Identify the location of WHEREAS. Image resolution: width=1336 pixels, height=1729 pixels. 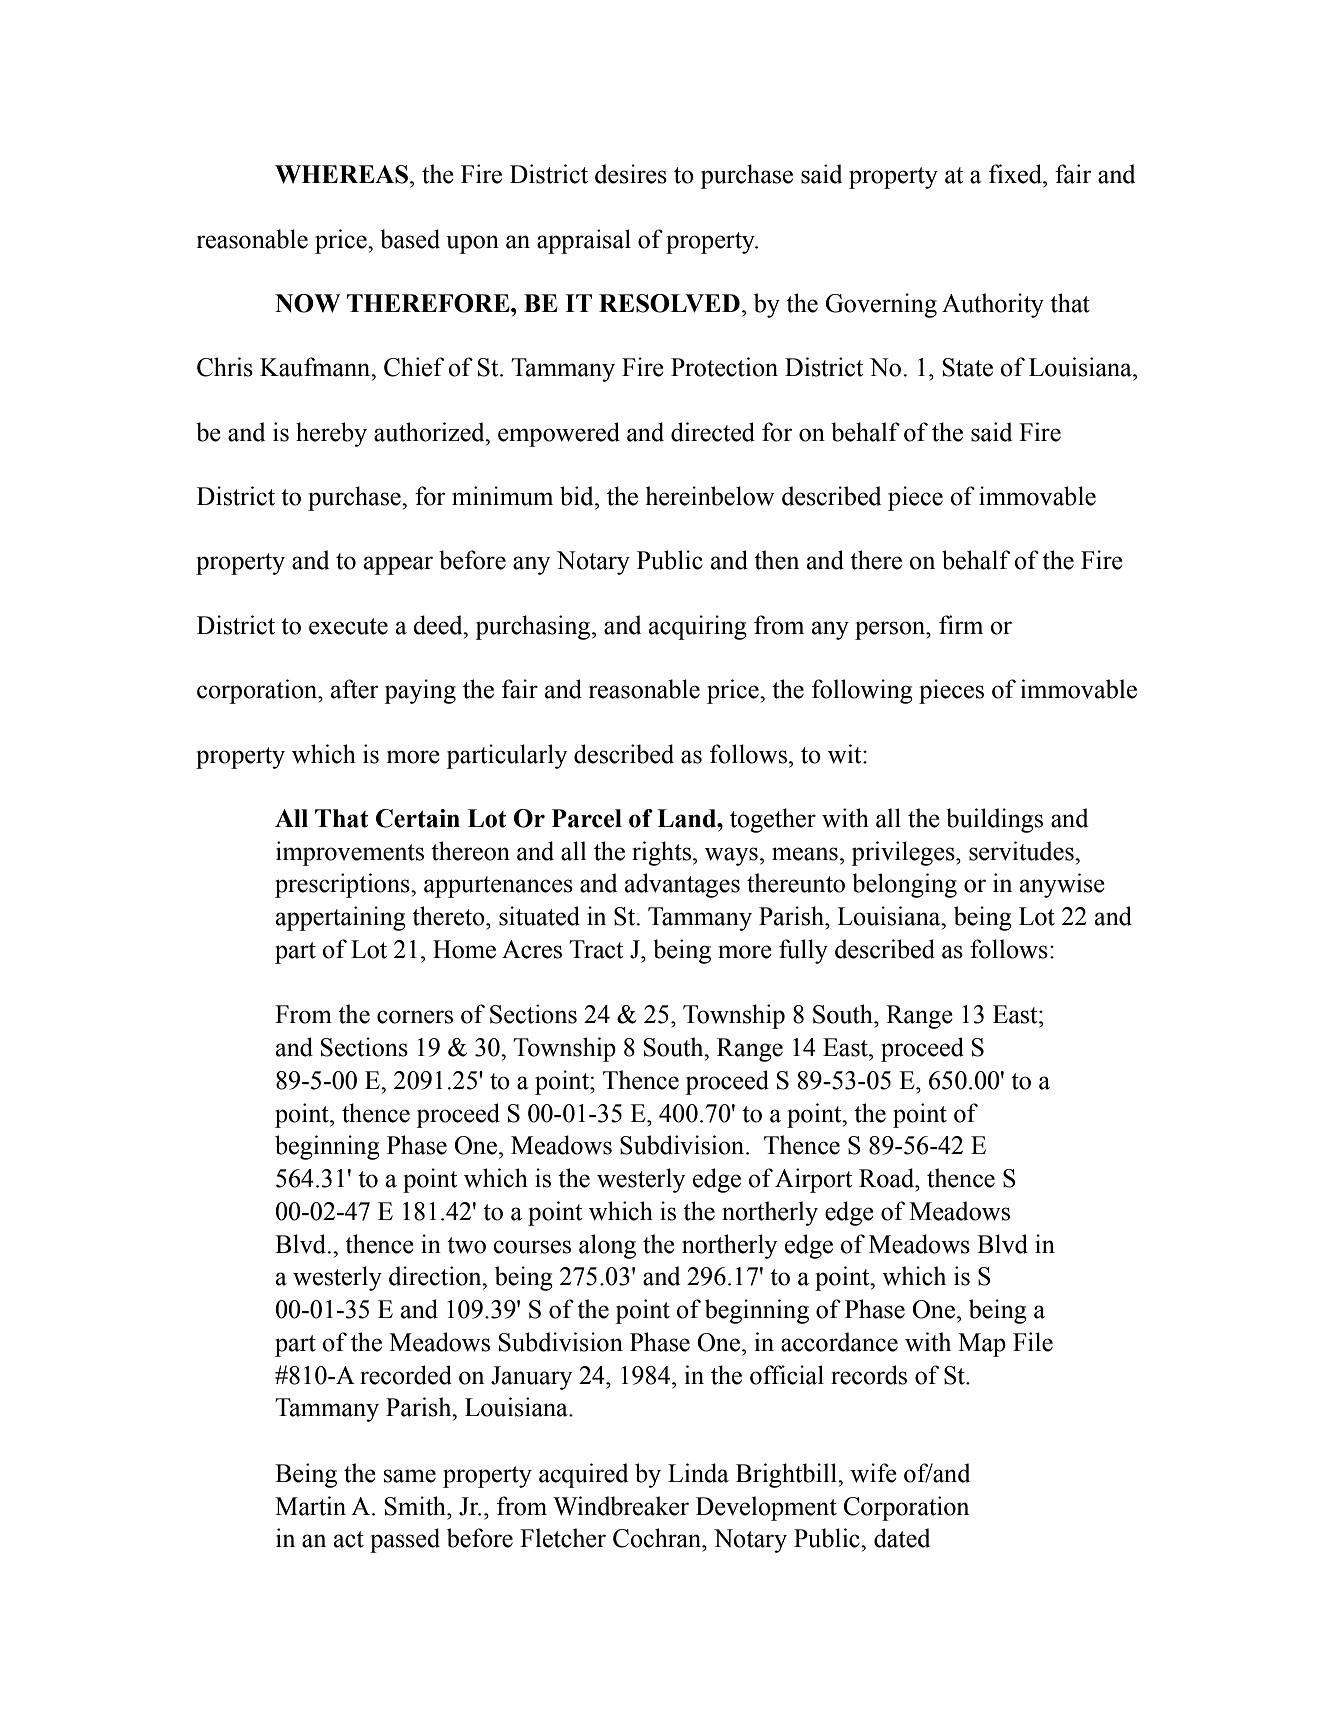
(341, 174).
